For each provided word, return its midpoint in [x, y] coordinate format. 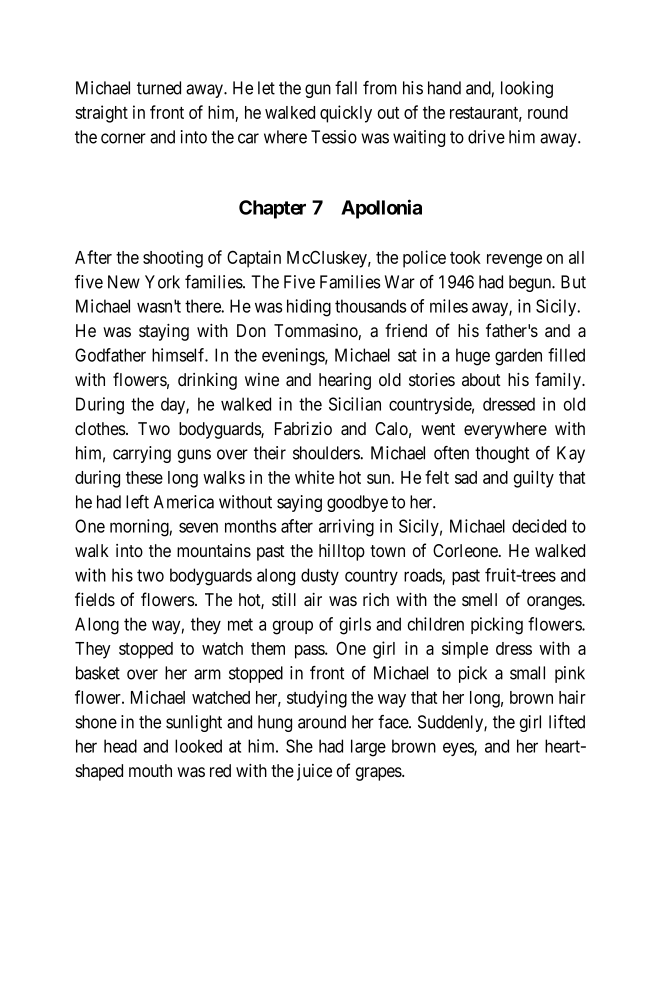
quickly [346, 114]
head [120, 746]
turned [159, 88]
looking [527, 89]
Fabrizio [303, 428]
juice [314, 772]
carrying [142, 454]
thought [502, 454]
